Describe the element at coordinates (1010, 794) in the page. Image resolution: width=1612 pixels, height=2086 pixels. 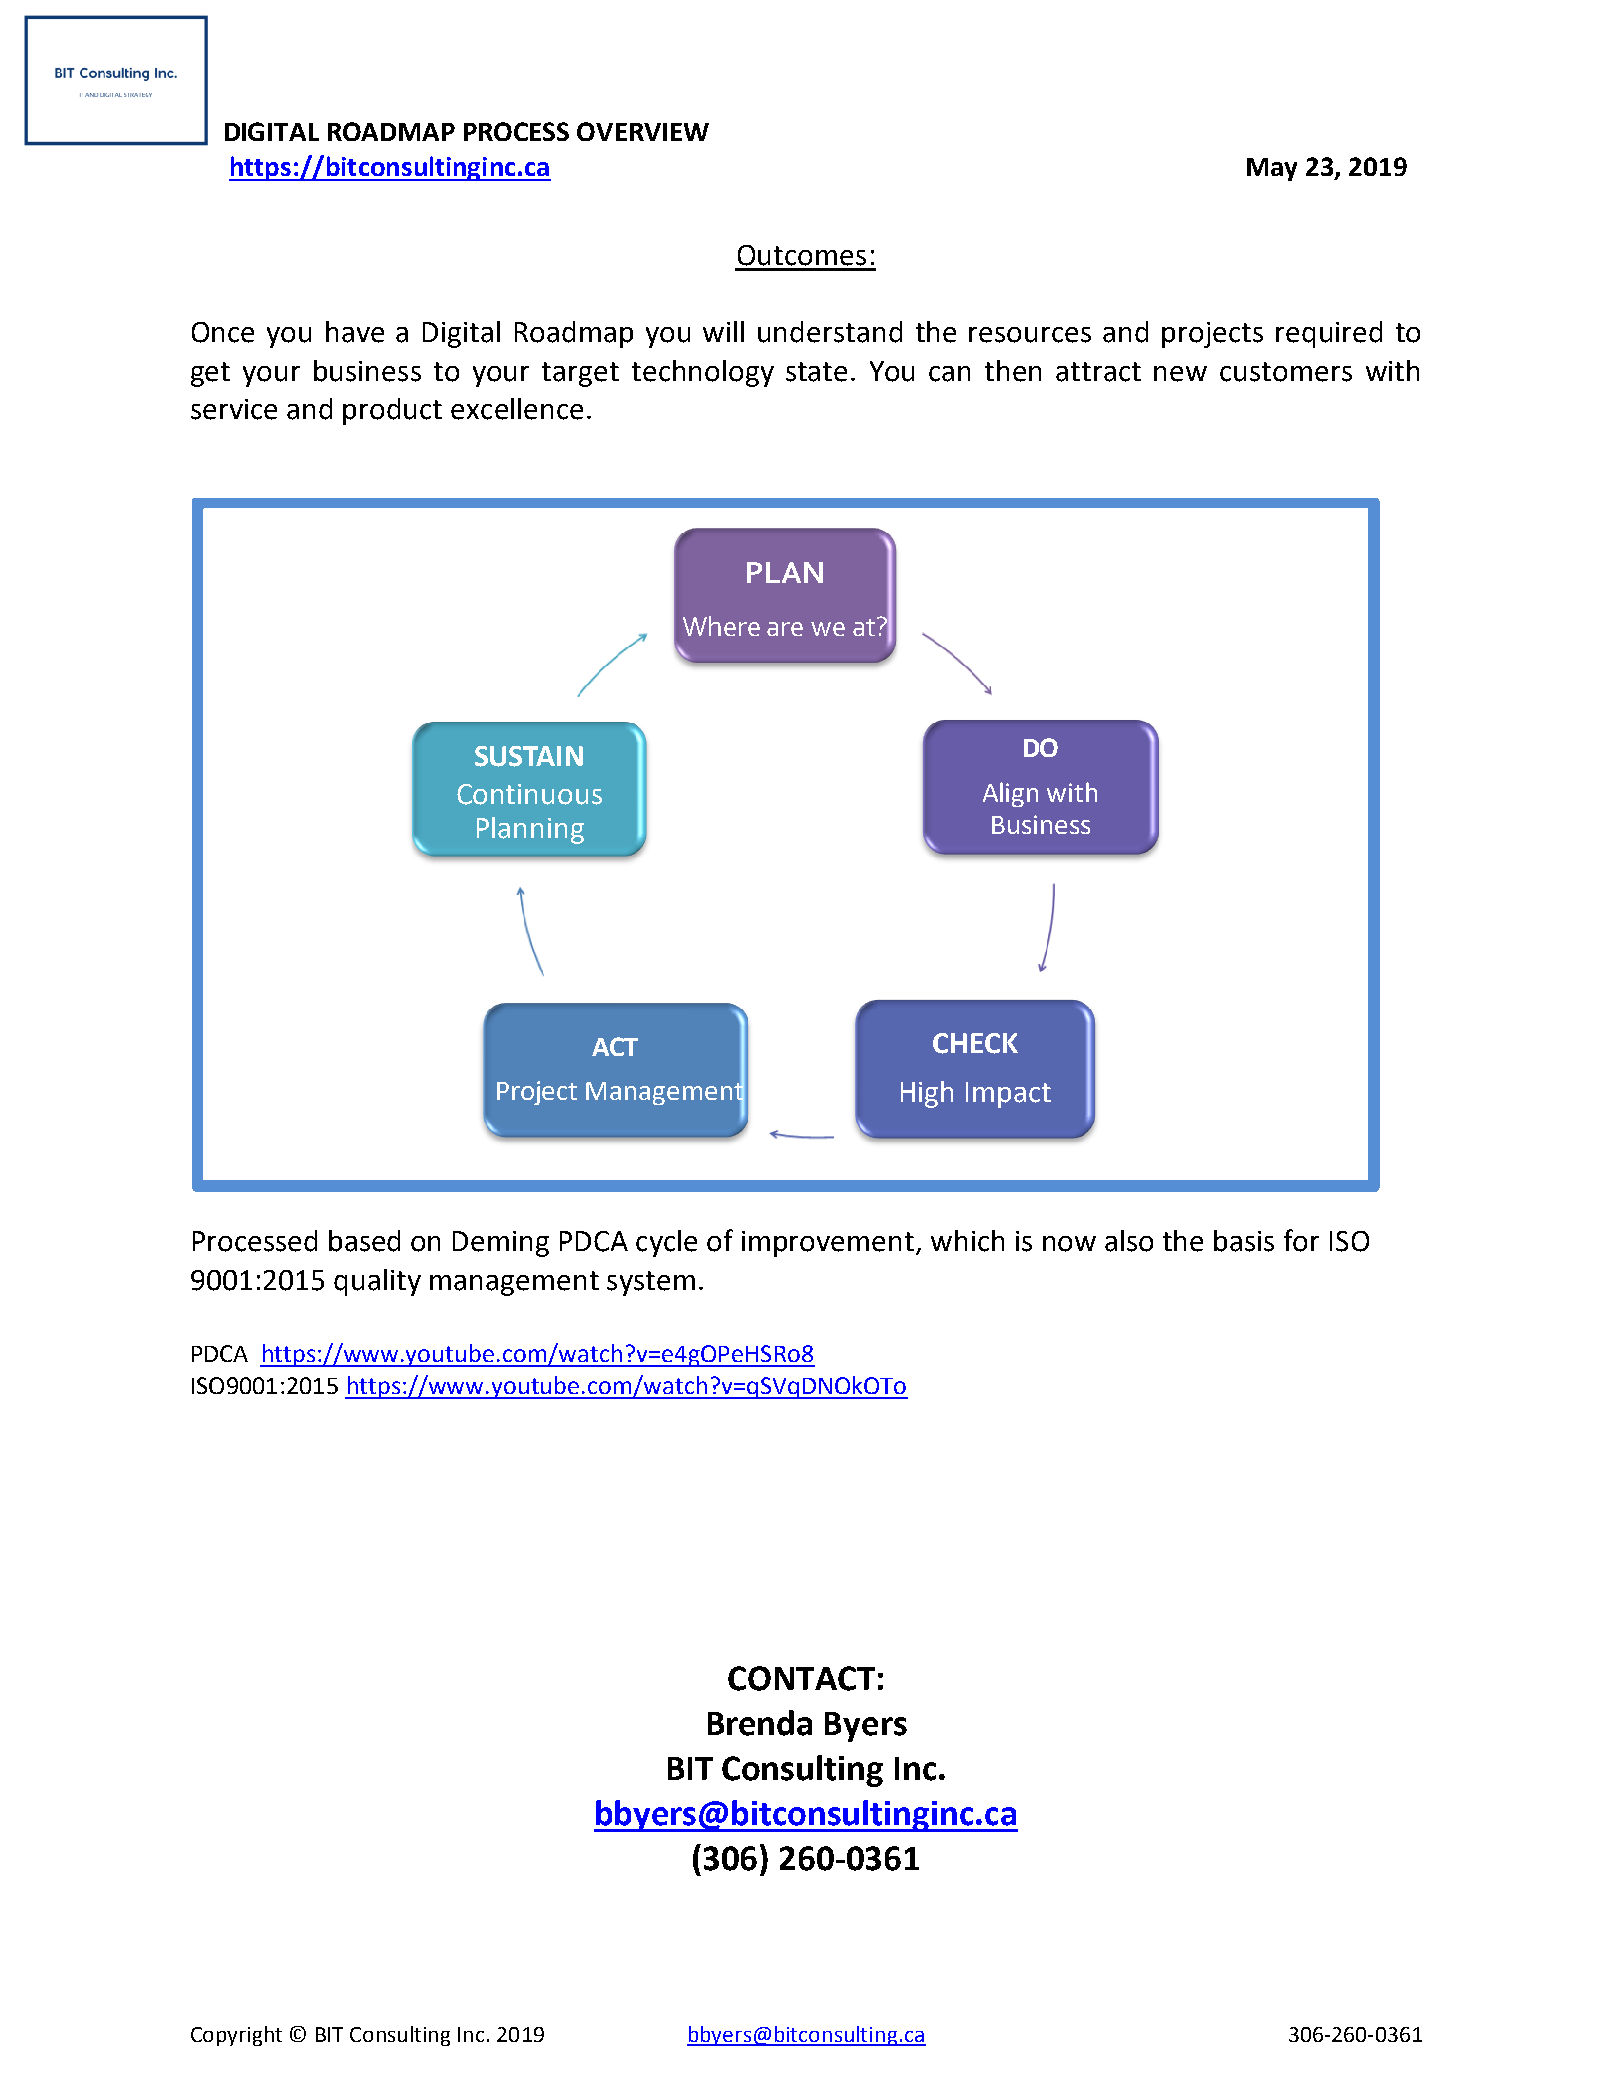
I see `Align` at that location.
